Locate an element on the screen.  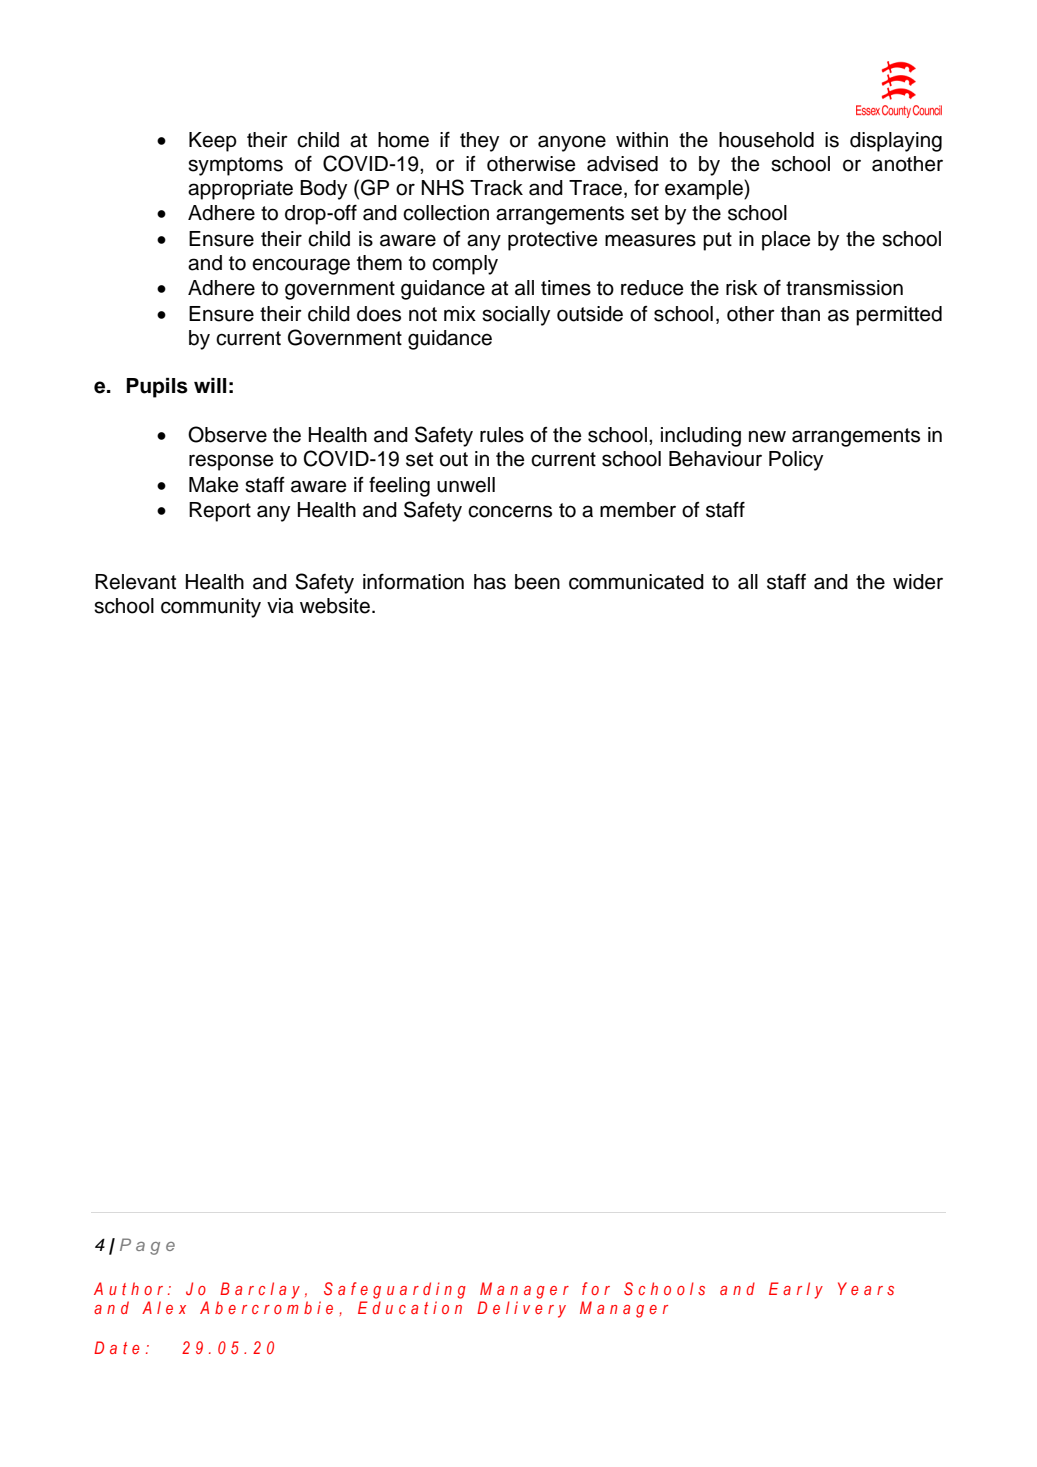
anyone is located at coordinates (572, 143).
